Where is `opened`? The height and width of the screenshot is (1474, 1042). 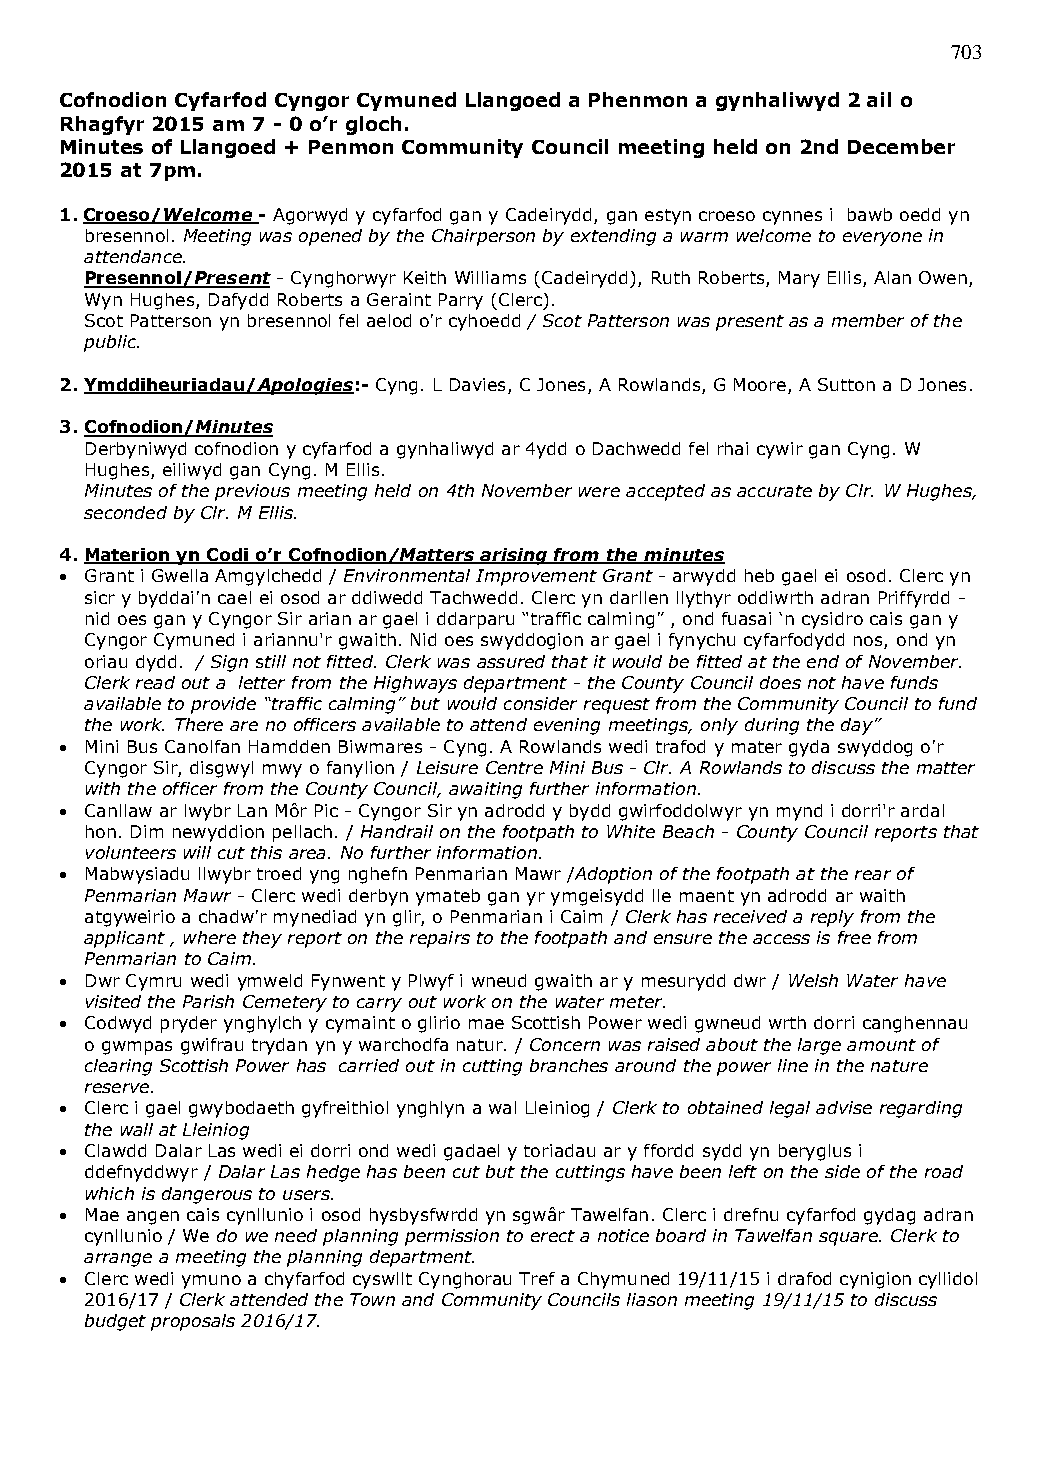 opened is located at coordinates (330, 237).
